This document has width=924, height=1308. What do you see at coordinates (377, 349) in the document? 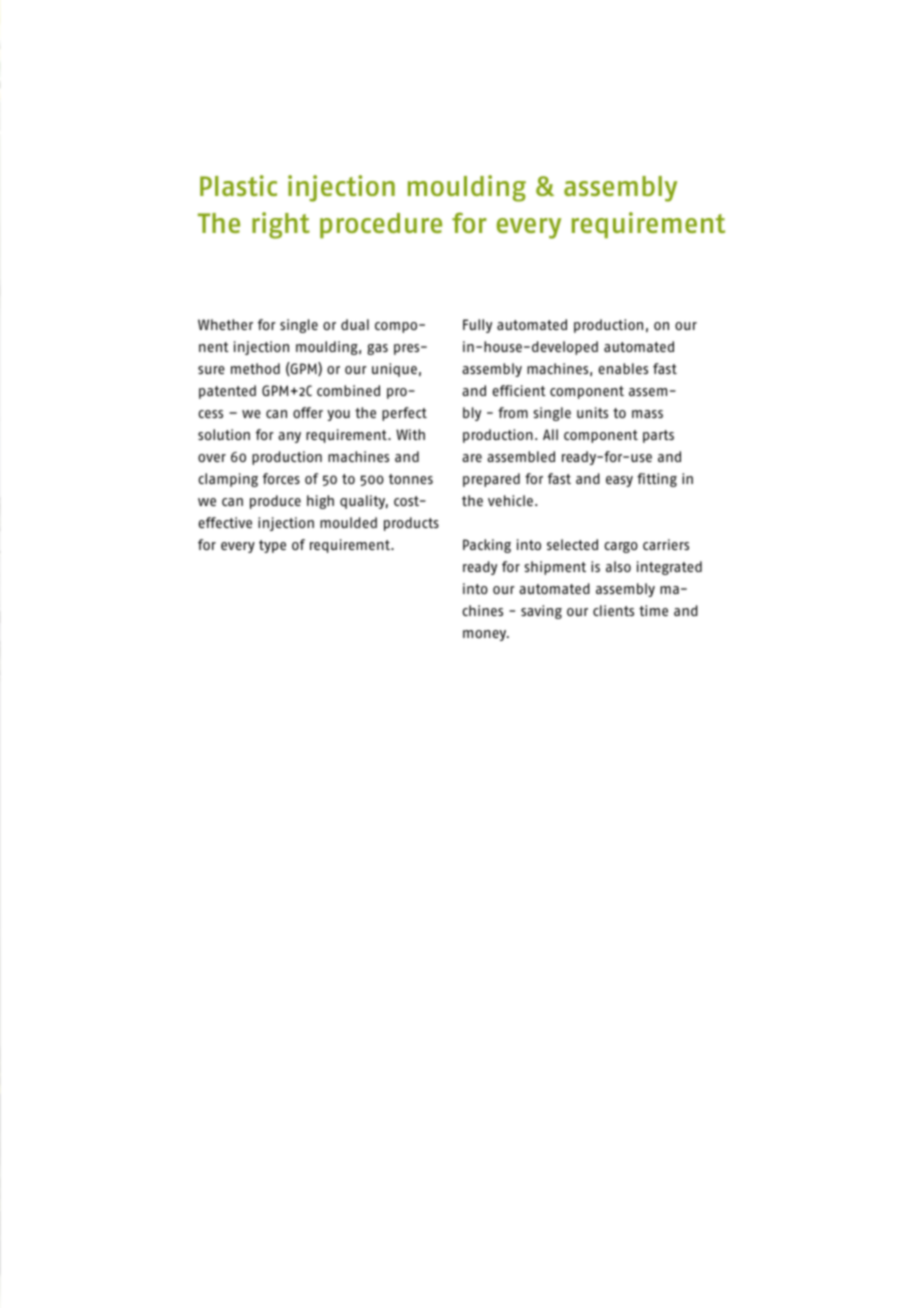
I see `gas` at bounding box center [377, 349].
